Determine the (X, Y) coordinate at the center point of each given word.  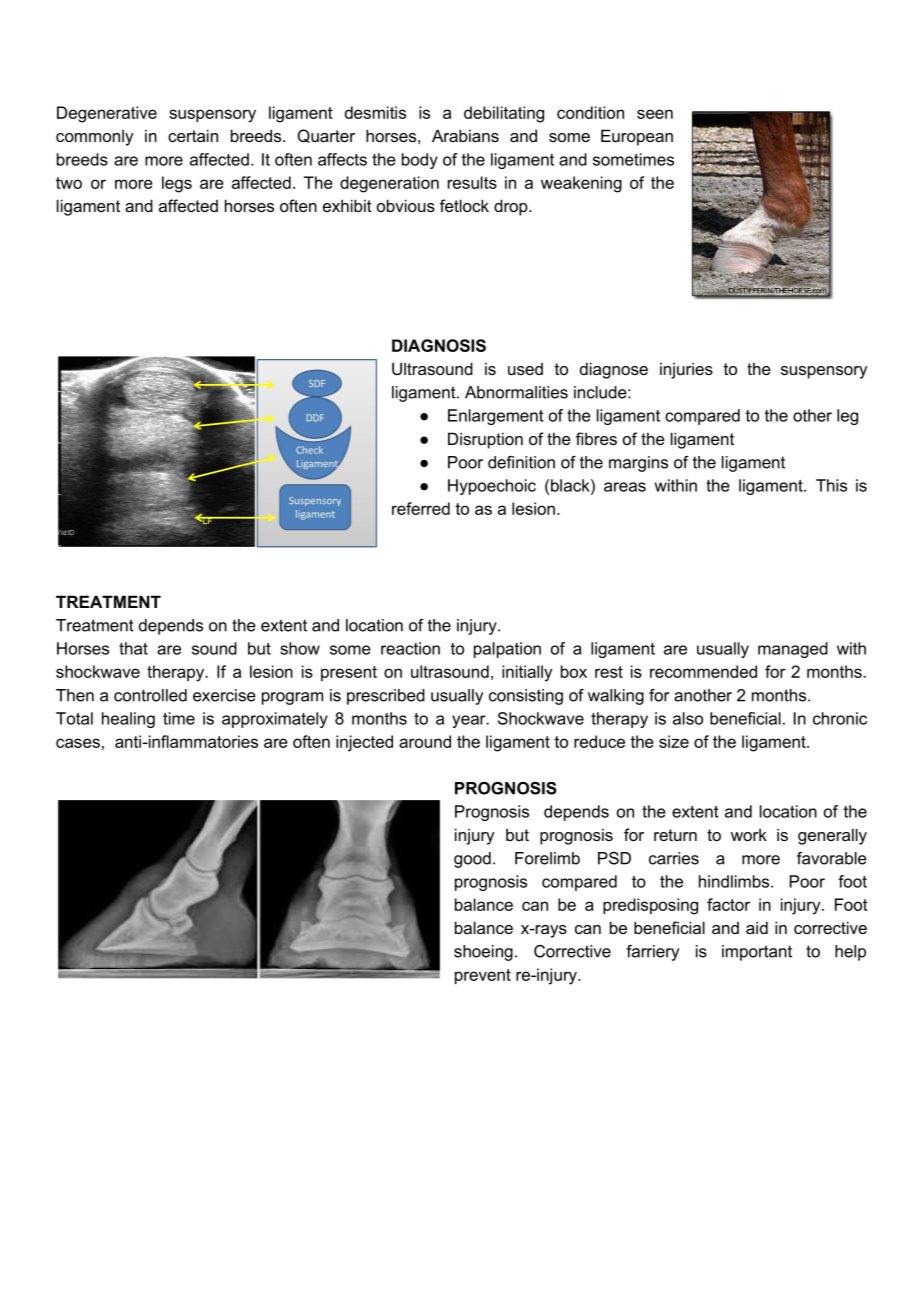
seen (655, 114)
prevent (483, 976)
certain (193, 135)
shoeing (483, 953)
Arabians (465, 135)
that (133, 648)
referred (421, 508)
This (831, 485)
